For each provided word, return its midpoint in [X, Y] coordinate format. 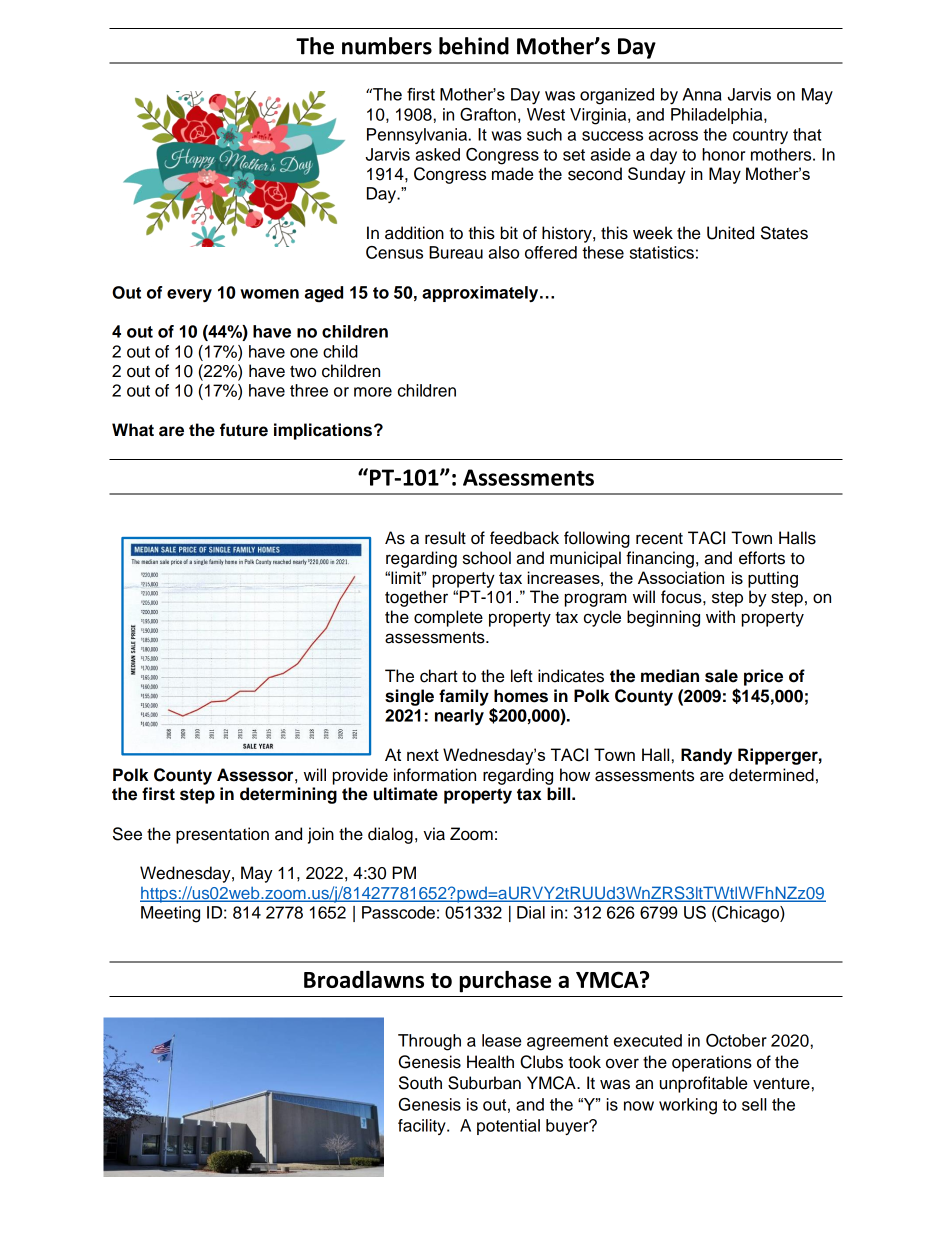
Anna [702, 94]
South [420, 1083]
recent [659, 539]
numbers [387, 46]
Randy [706, 756]
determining [288, 795]
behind [474, 46]
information [435, 775]
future [244, 430]
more [373, 392]
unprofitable [703, 1084]
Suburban [484, 1083]
